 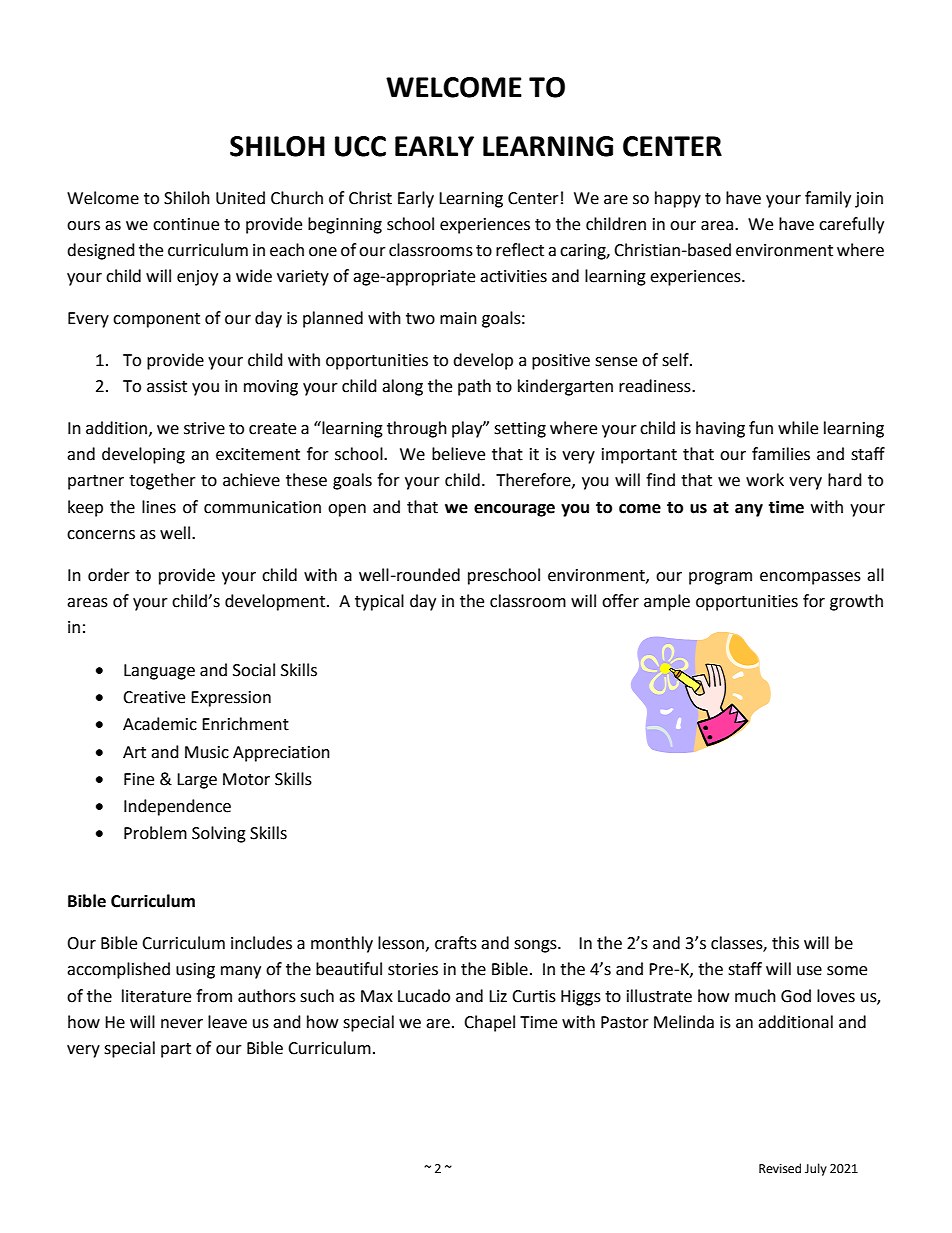 What do you see at coordinates (182, 1024) in the page?
I see `never` at bounding box center [182, 1024].
